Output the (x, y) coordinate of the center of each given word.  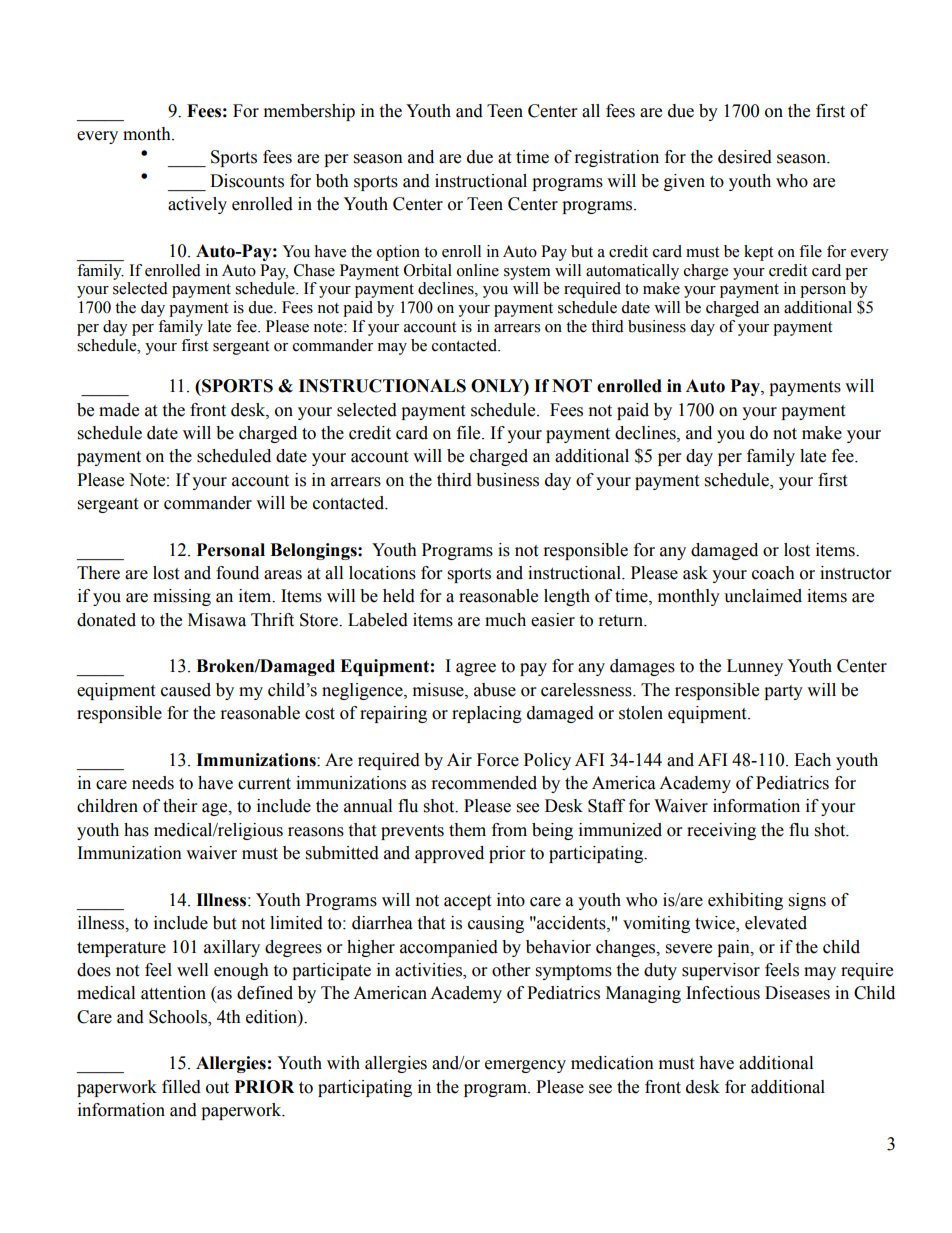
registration (617, 158)
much (505, 620)
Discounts (247, 181)
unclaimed (763, 596)
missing (182, 597)
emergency (525, 1066)
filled (181, 1087)
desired (745, 157)
